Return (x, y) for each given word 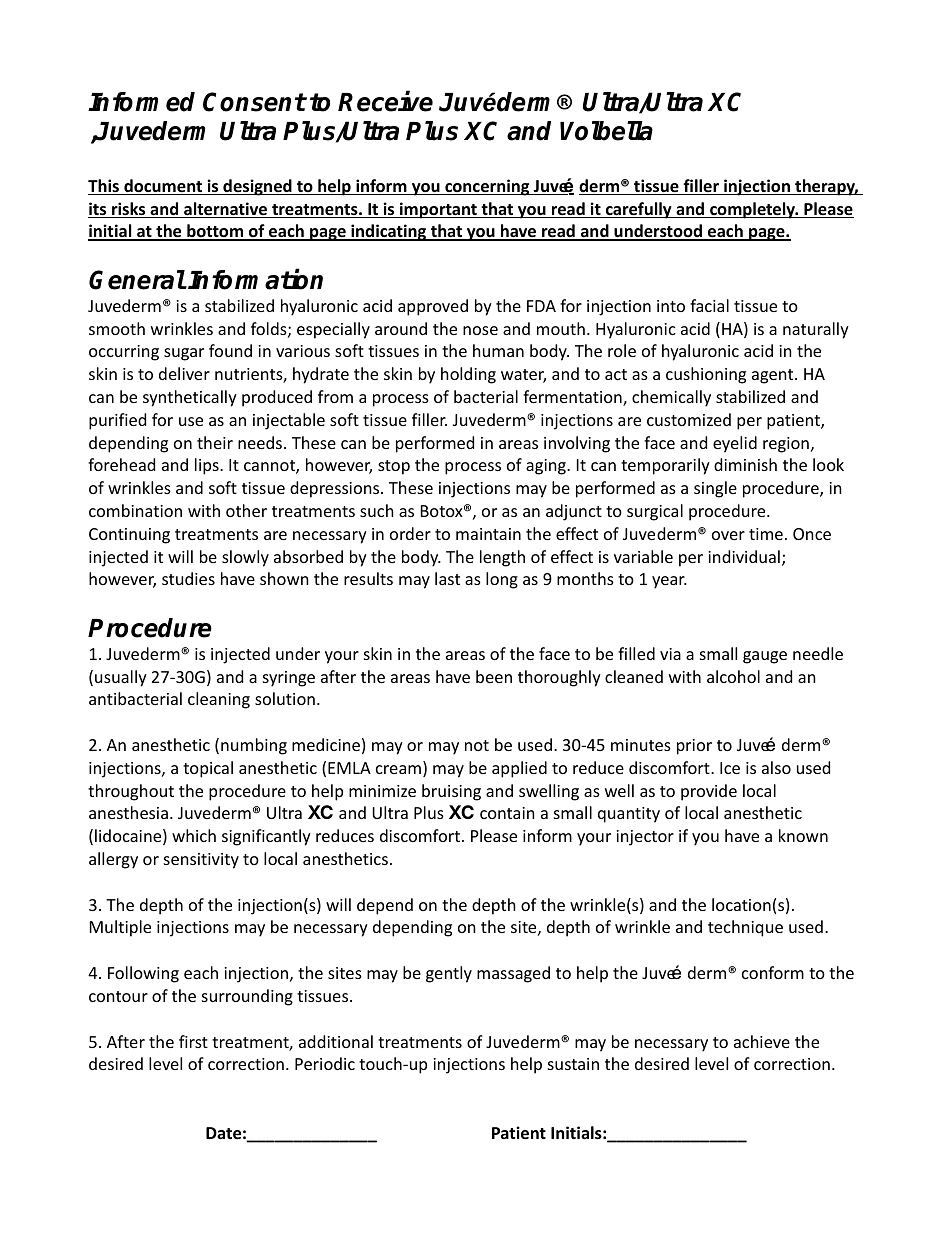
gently (449, 974)
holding (468, 375)
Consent (254, 102)
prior (694, 747)
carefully (639, 210)
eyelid (735, 444)
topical (208, 769)
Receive (385, 101)
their (215, 442)
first (193, 1041)
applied (519, 769)
